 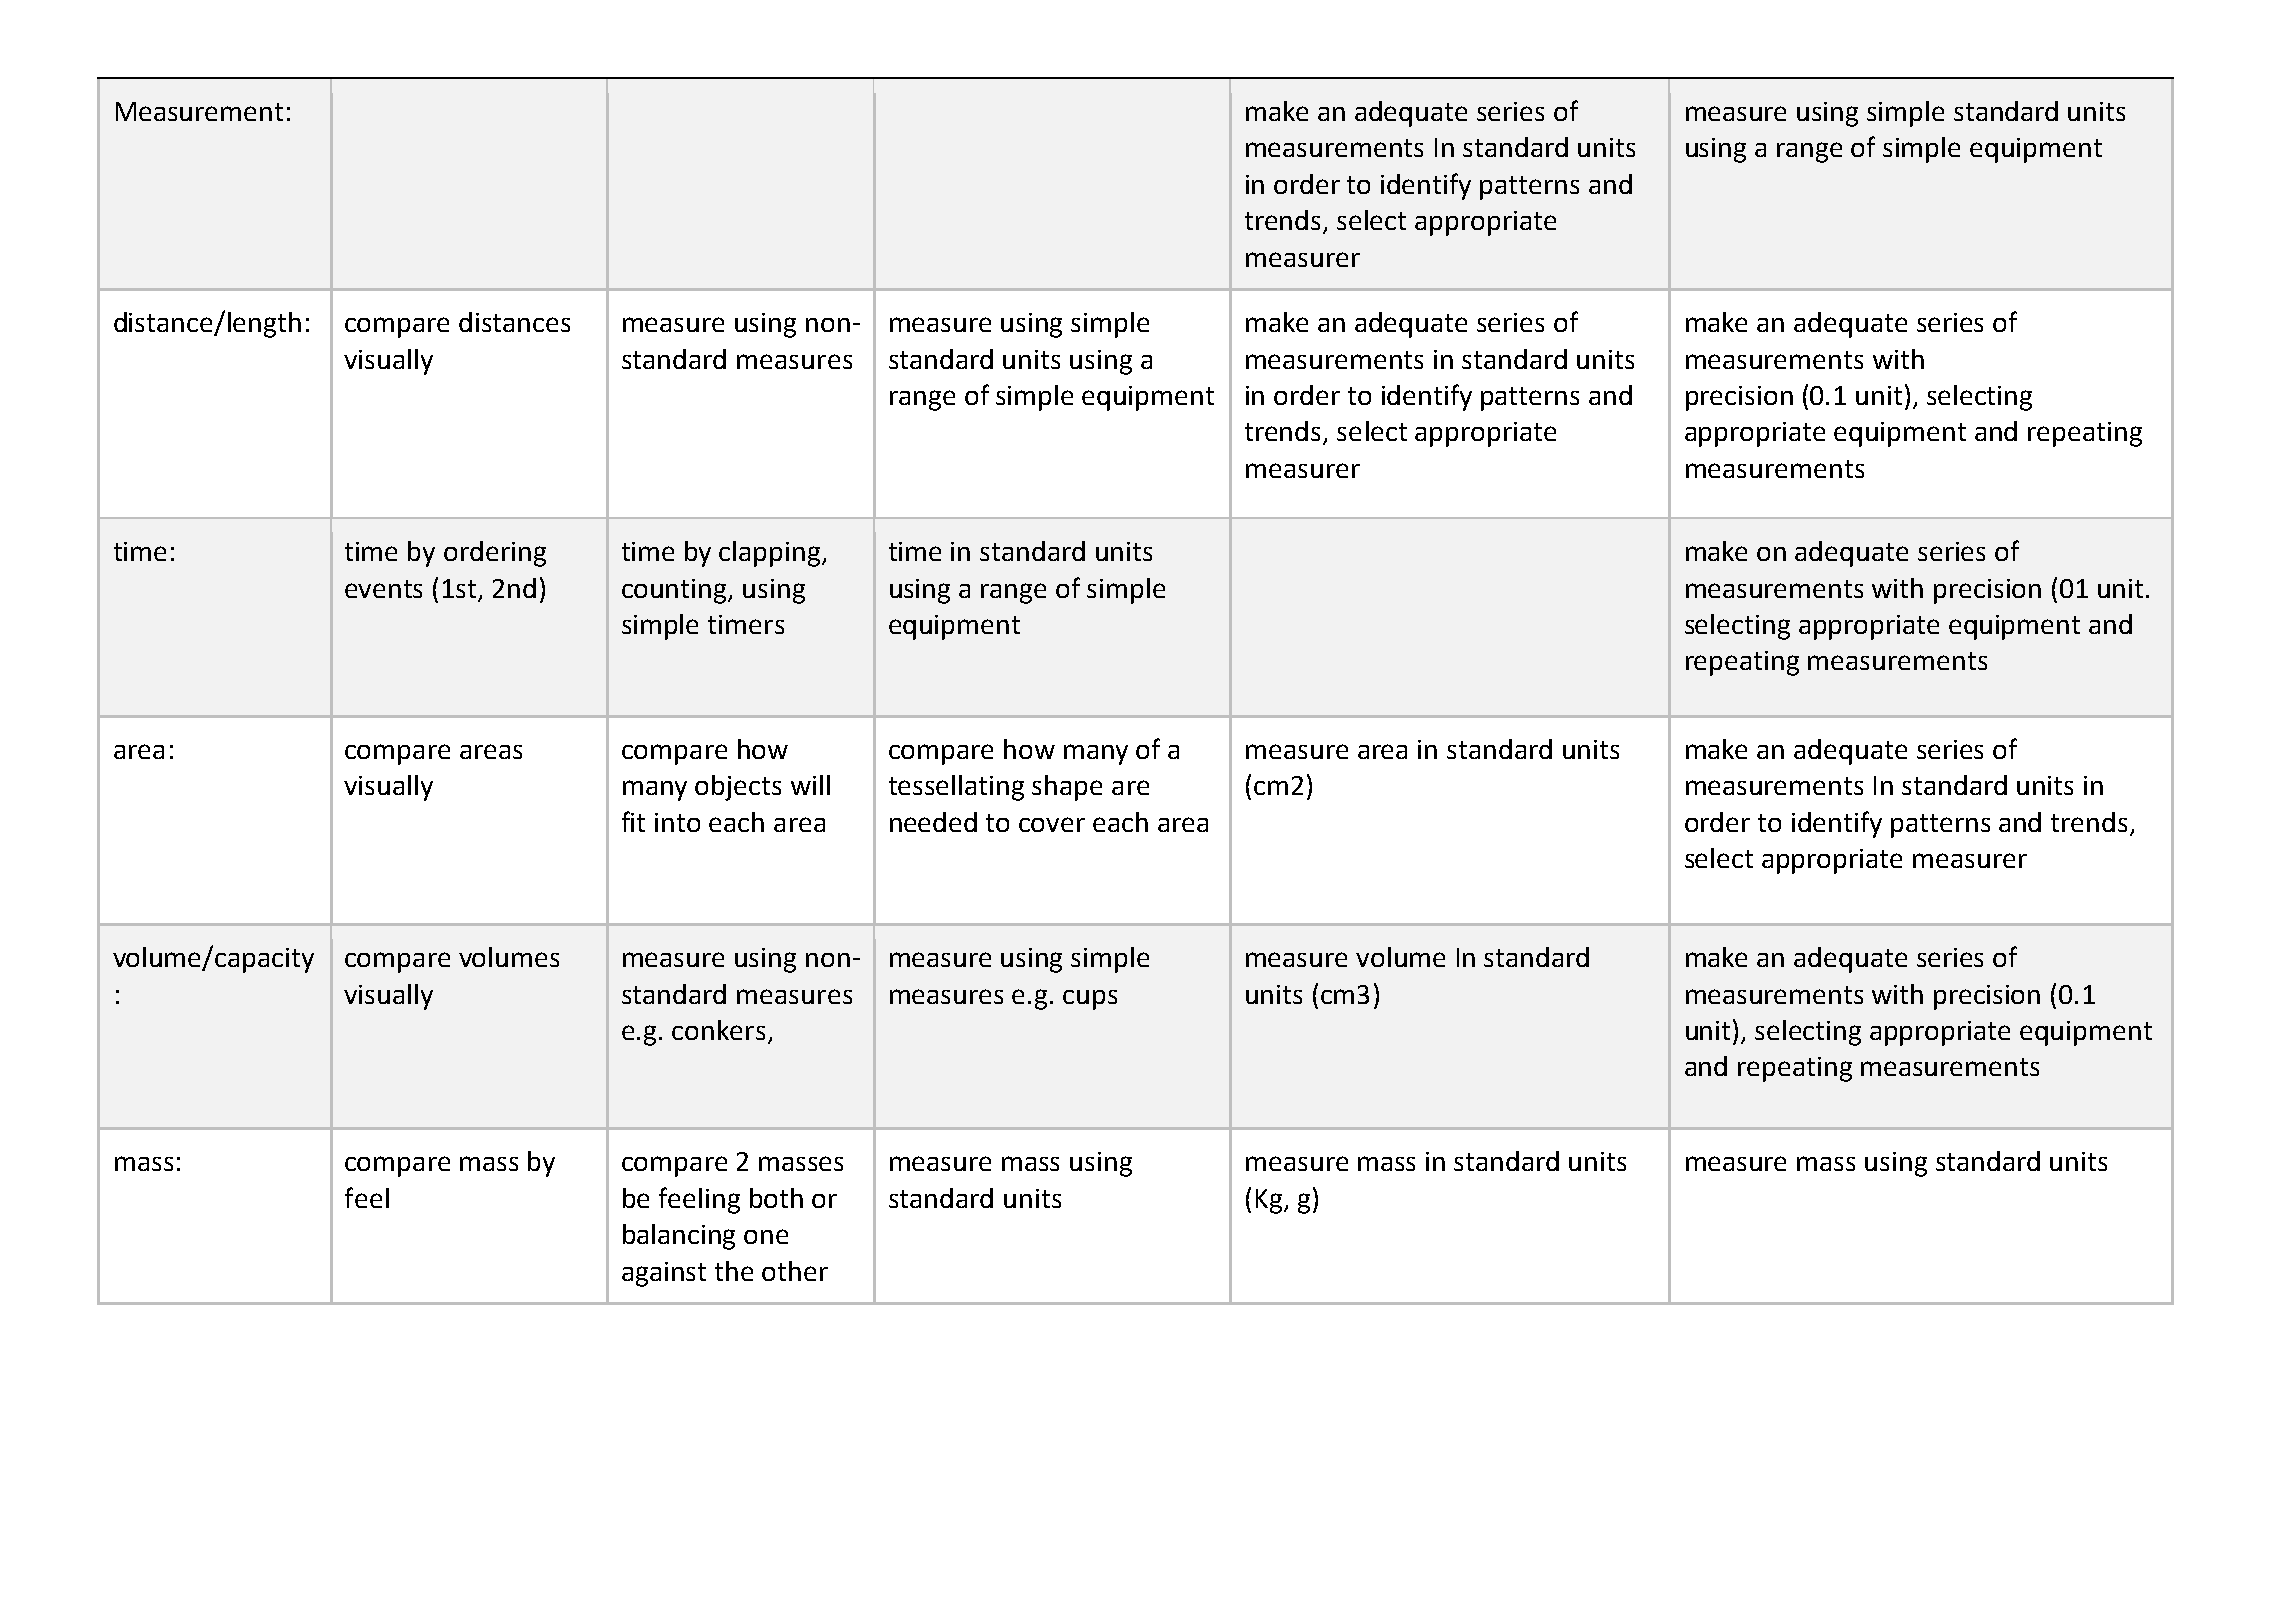 I want to click on objects, so click(x=738, y=788).
